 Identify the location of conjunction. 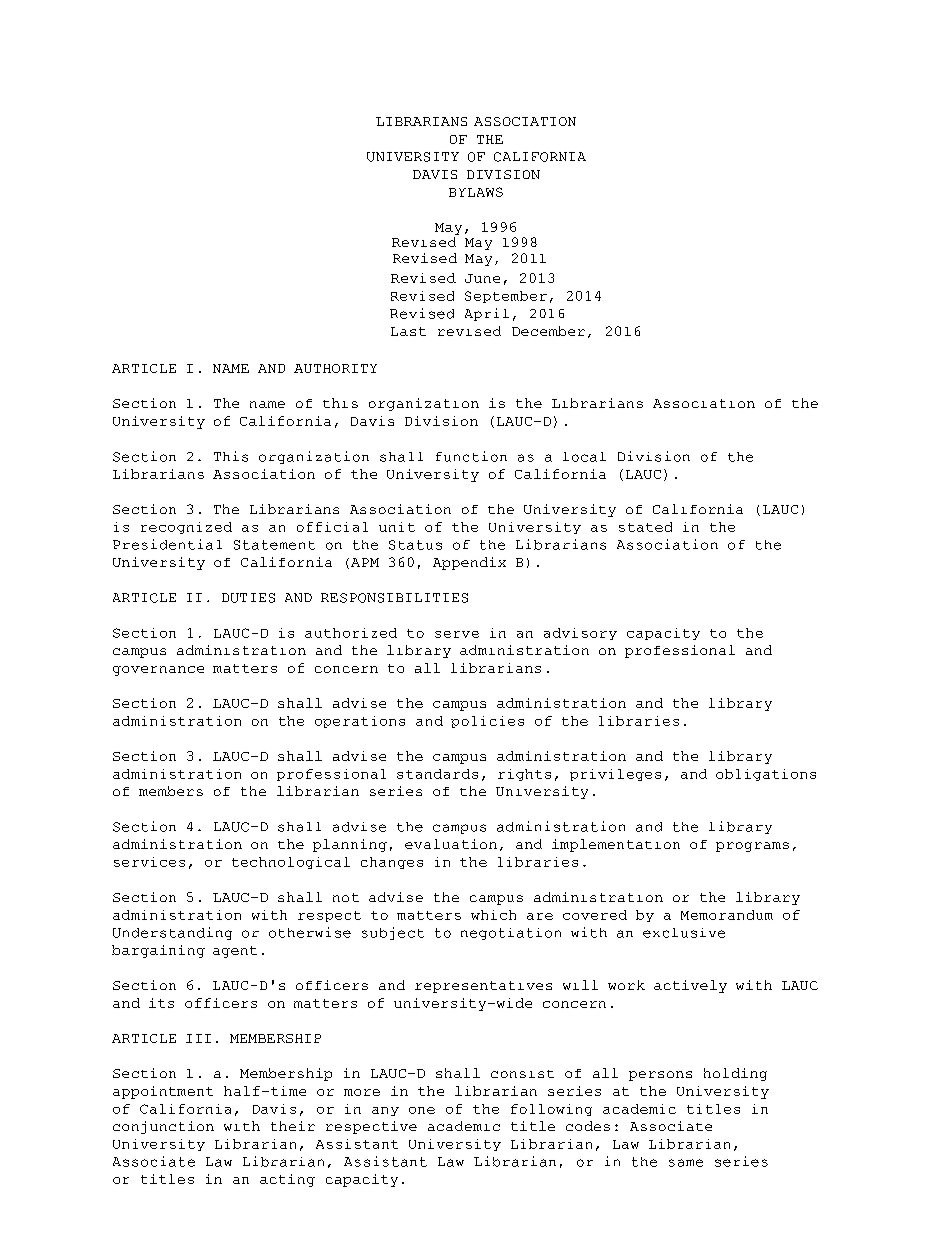
(163, 1127).
